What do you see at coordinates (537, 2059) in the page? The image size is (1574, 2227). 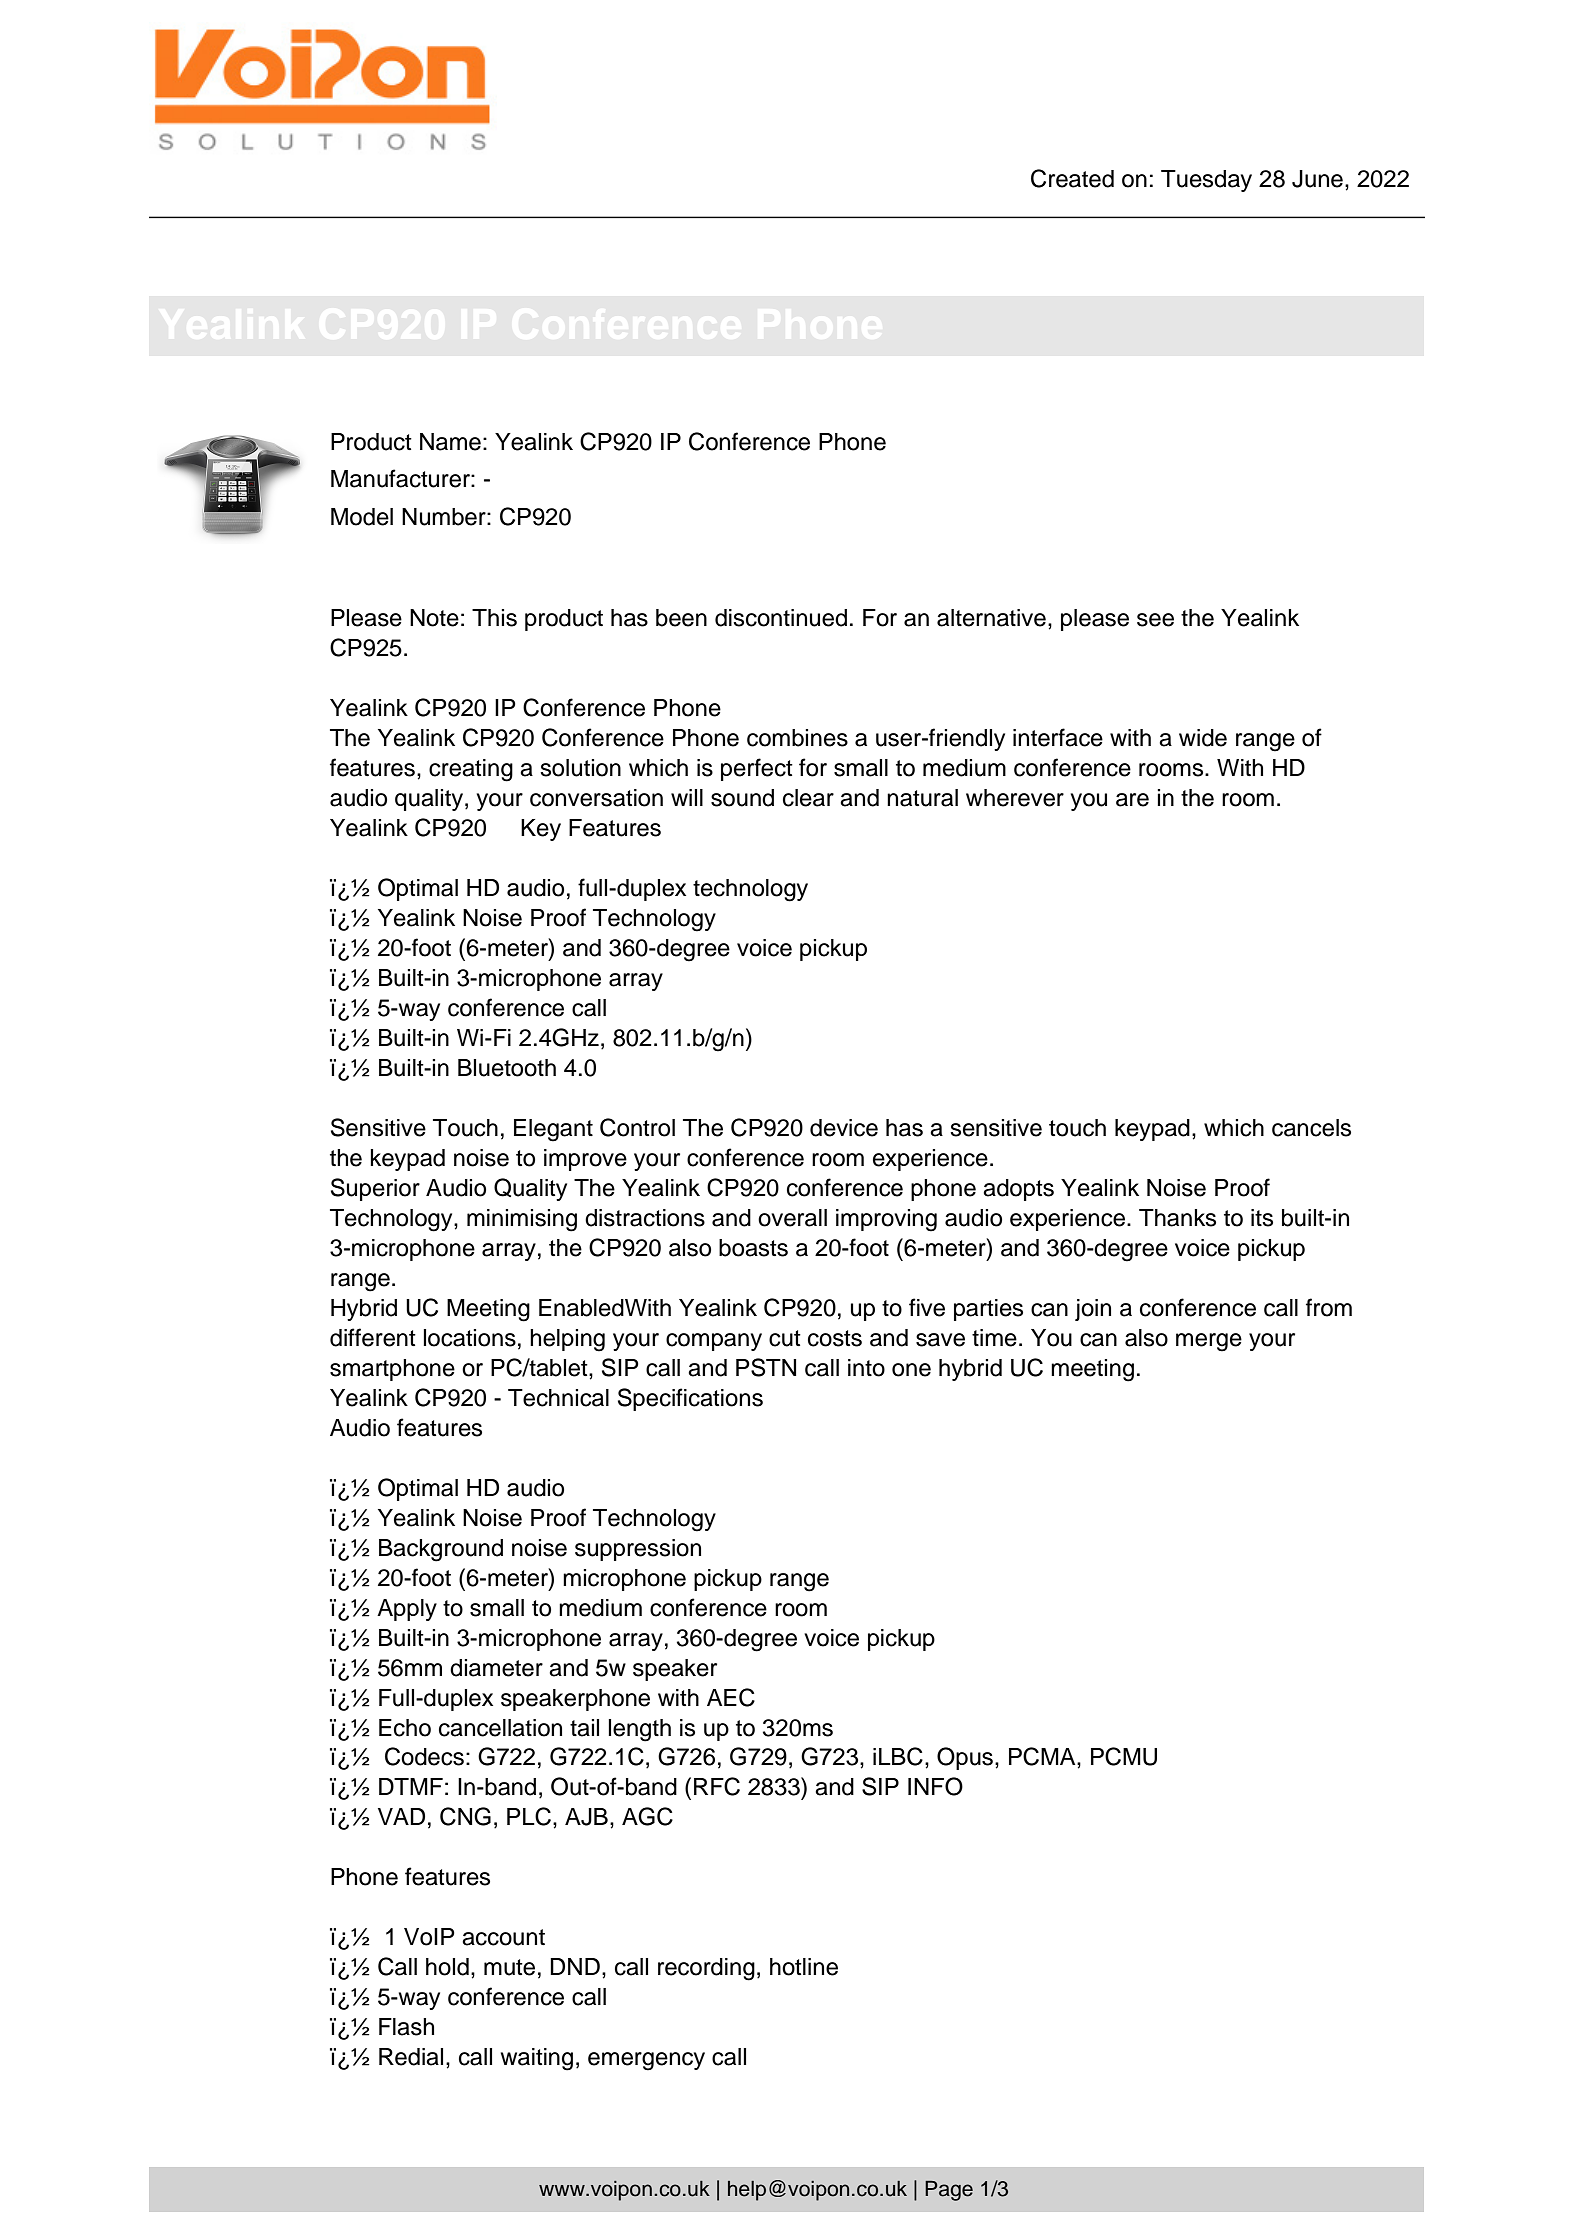 I see `waiting` at bounding box center [537, 2059].
